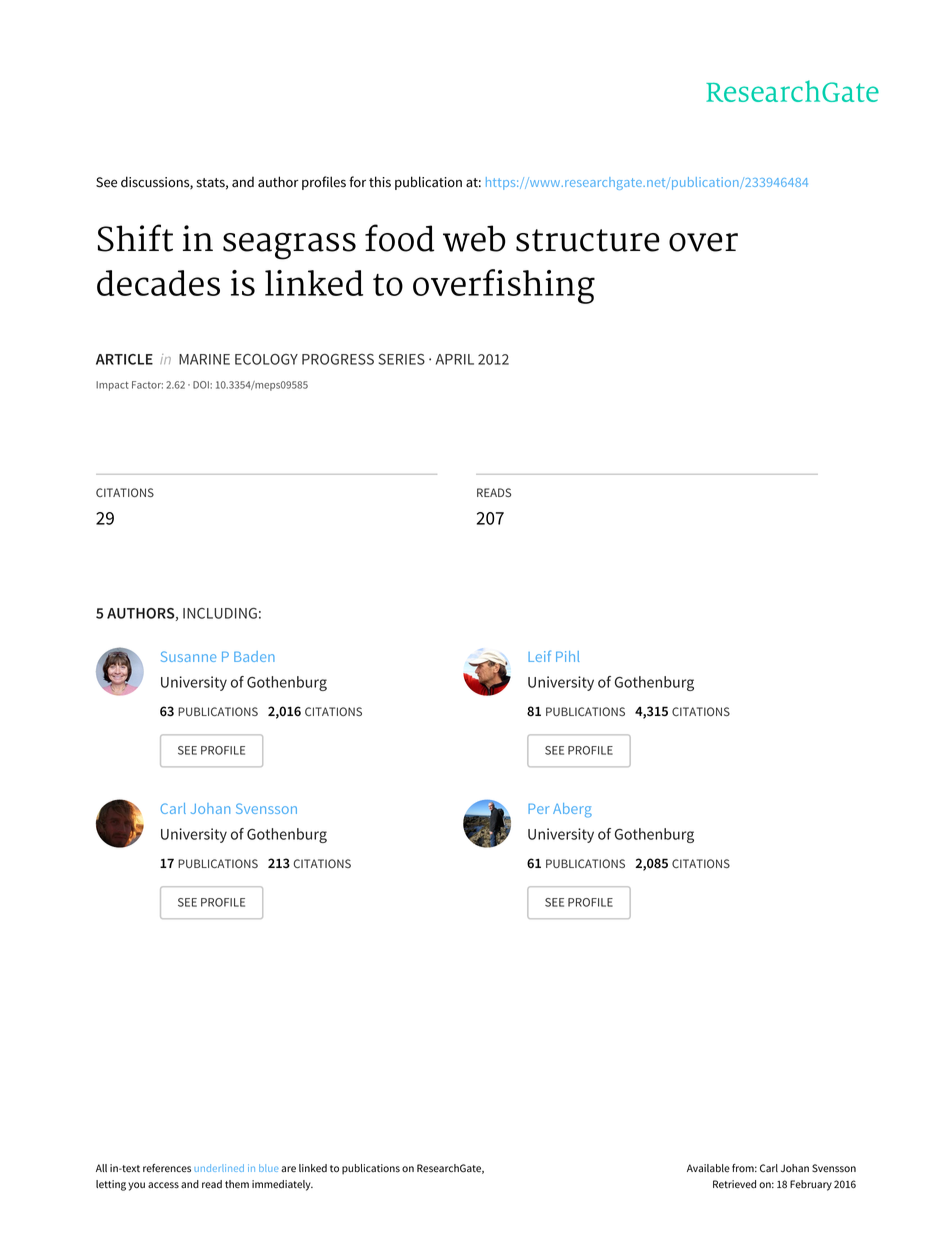  What do you see at coordinates (708, 1168) in the screenshot?
I see `Available` at bounding box center [708, 1168].
